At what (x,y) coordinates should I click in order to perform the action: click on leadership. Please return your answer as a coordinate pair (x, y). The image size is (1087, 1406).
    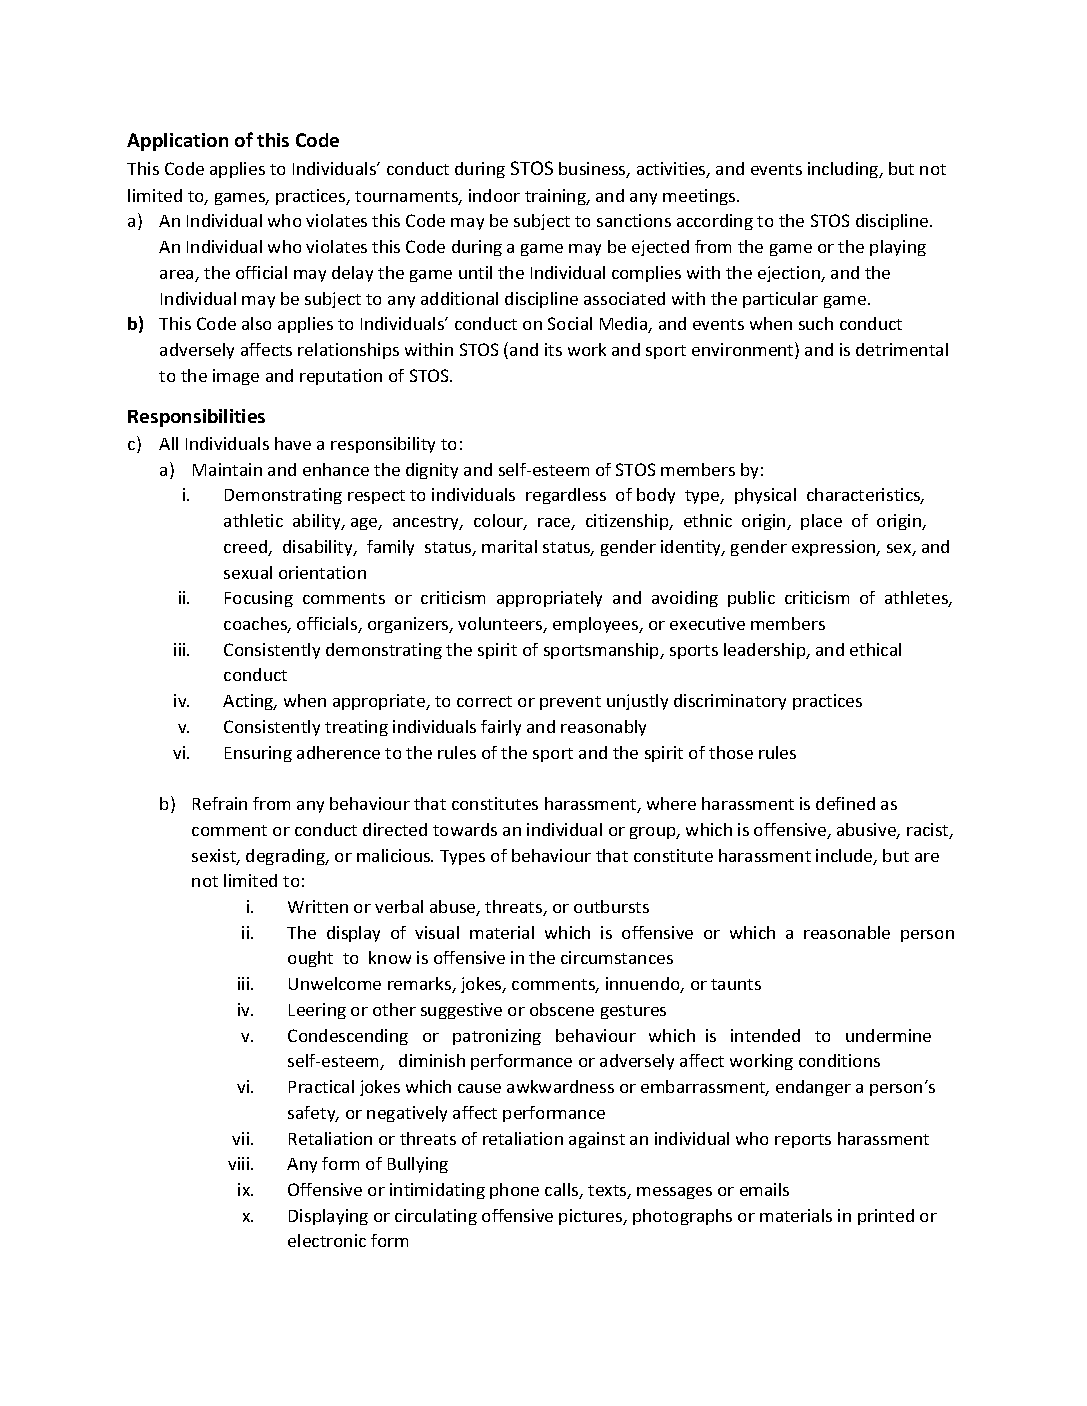
    Looking at the image, I should click on (766, 651).
